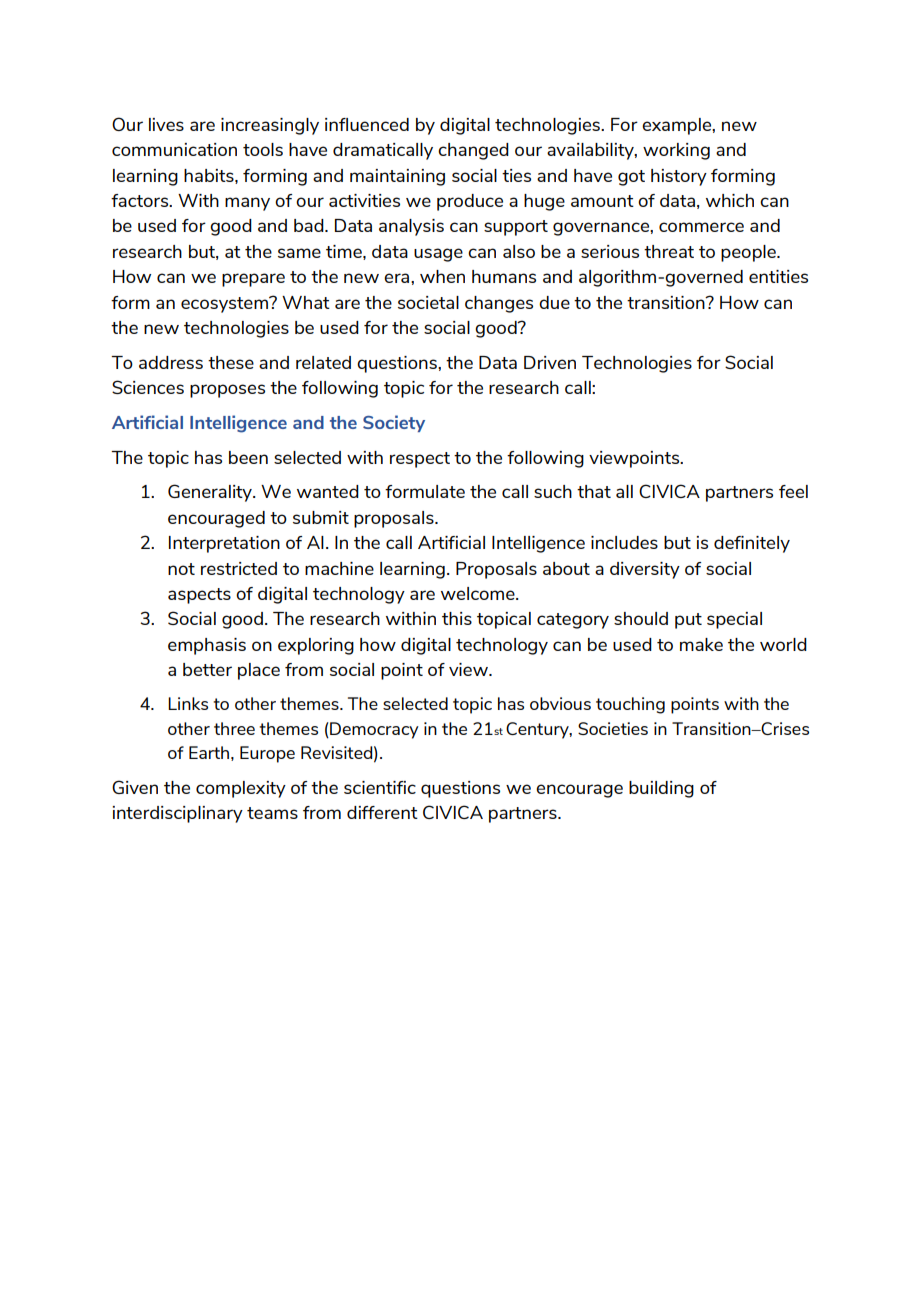 Image resolution: width=924 pixels, height=1307 pixels. Describe the element at coordinates (253, 280) in the screenshot. I see `prepare` at that location.
